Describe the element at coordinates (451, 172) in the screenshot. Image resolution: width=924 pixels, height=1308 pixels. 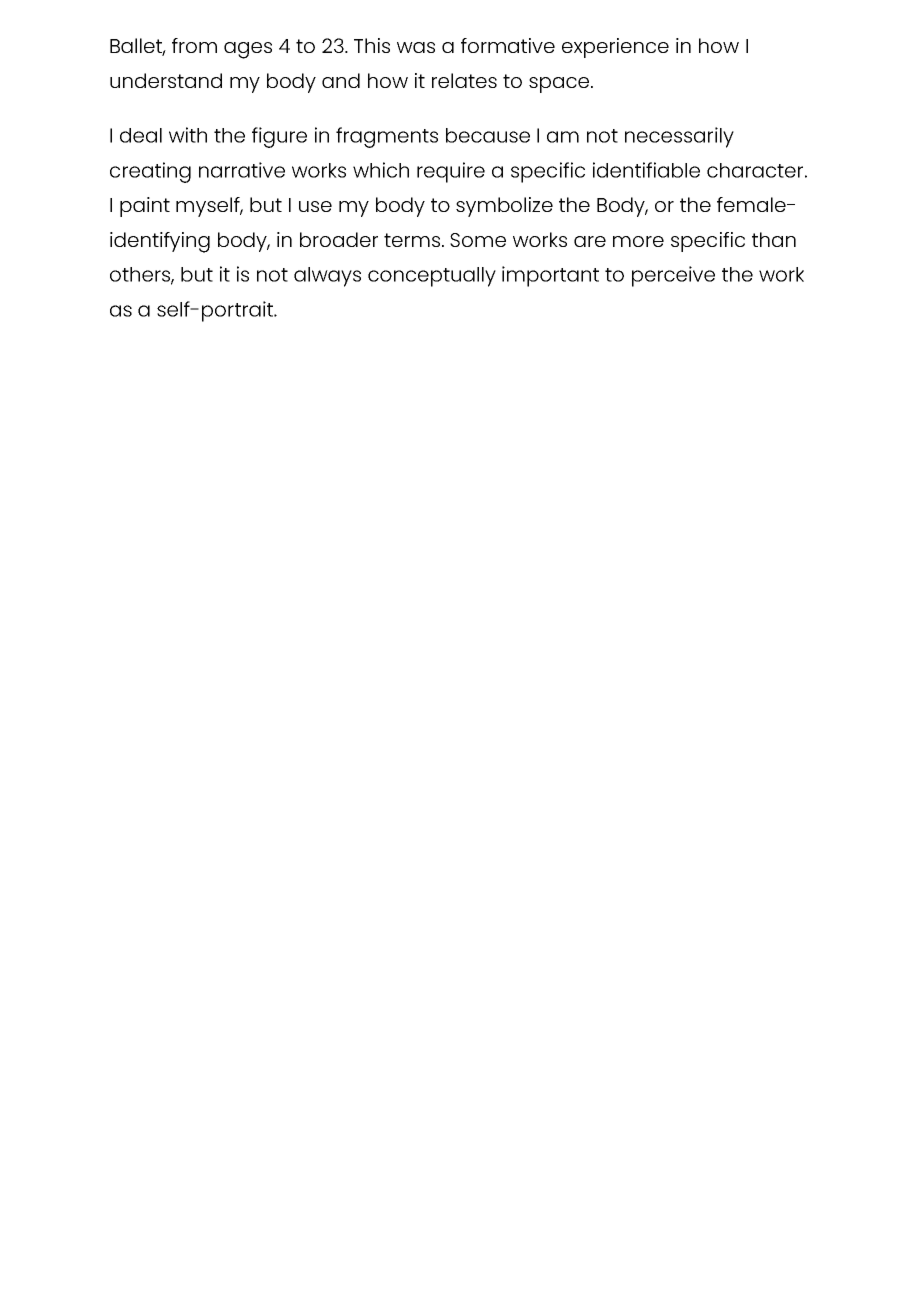
I see `require` at that location.
